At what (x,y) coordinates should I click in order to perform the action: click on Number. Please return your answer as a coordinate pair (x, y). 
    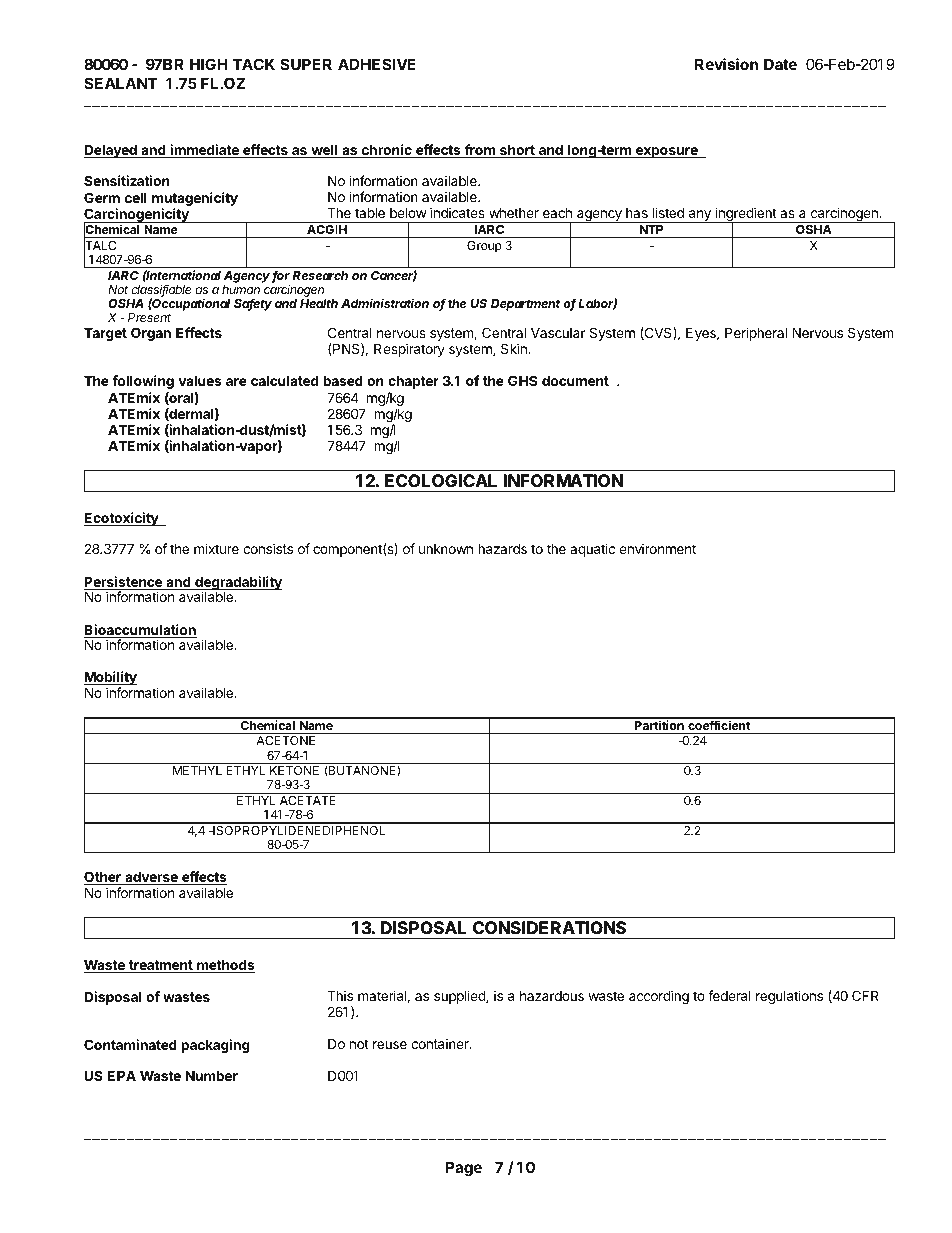
    Looking at the image, I should click on (211, 1076).
